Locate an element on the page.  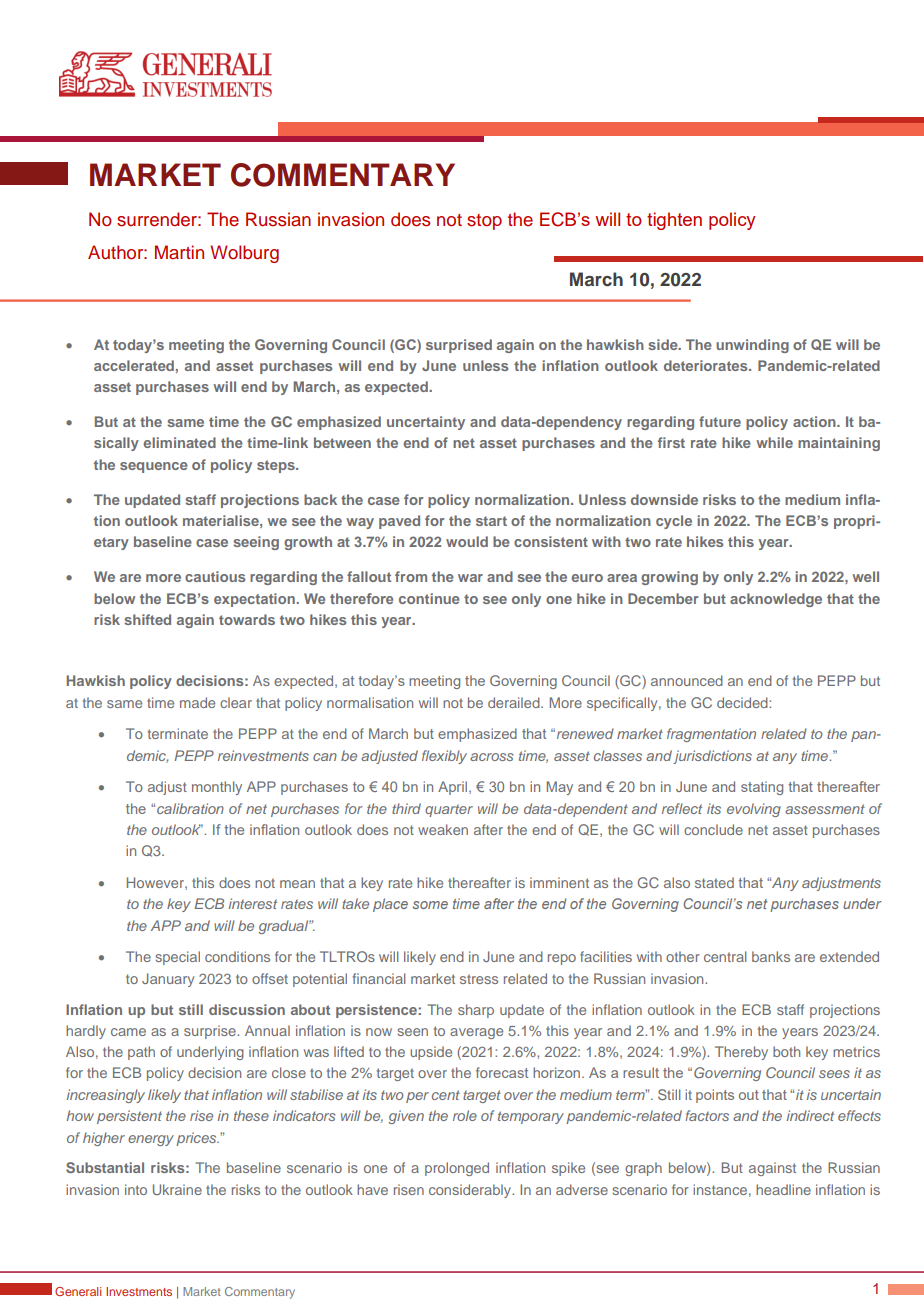
while is located at coordinates (774, 442).
